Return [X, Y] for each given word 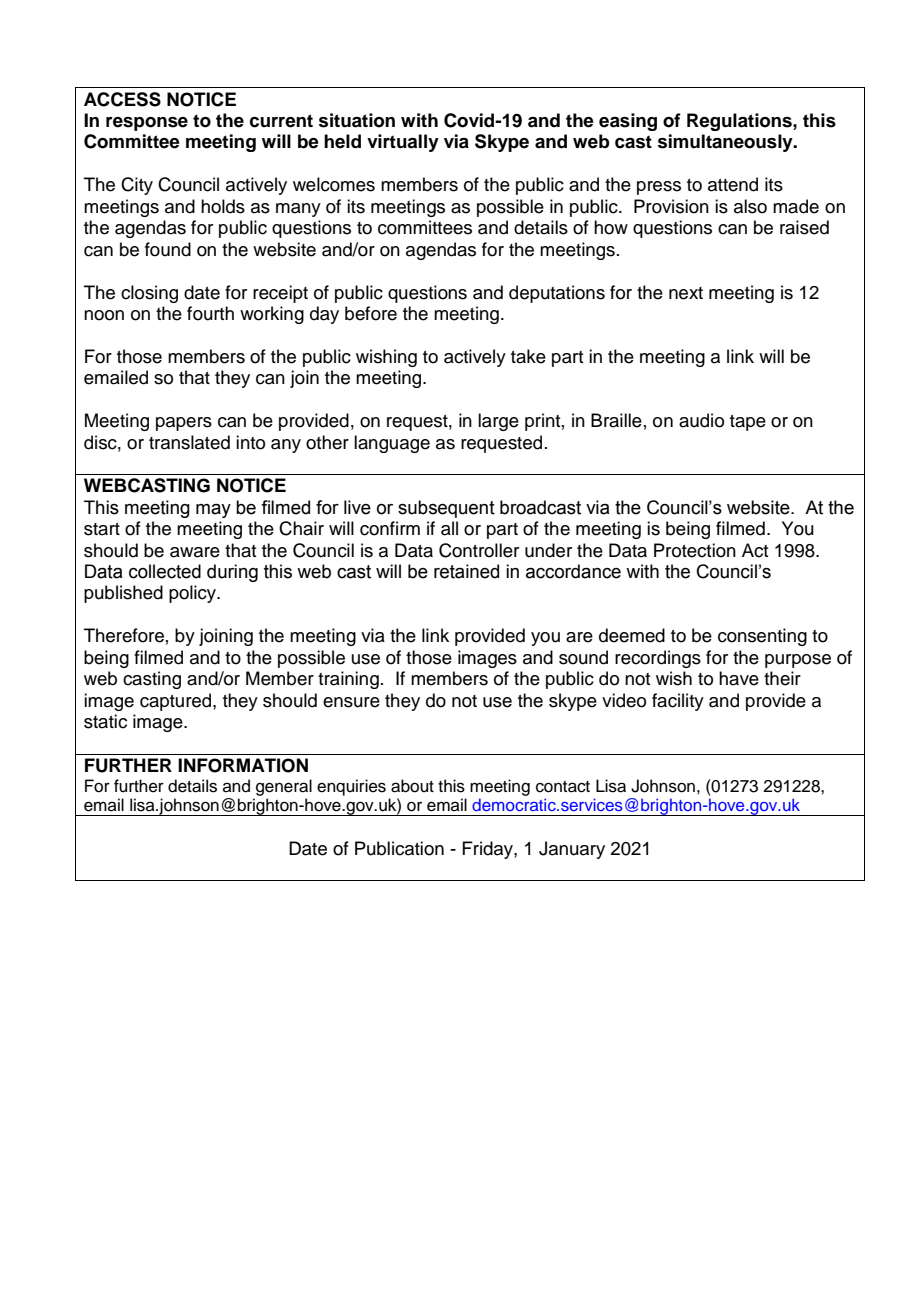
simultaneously [726, 143]
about [412, 786]
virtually [403, 143]
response [147, 124]
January [572, 850]
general [284, 787]
